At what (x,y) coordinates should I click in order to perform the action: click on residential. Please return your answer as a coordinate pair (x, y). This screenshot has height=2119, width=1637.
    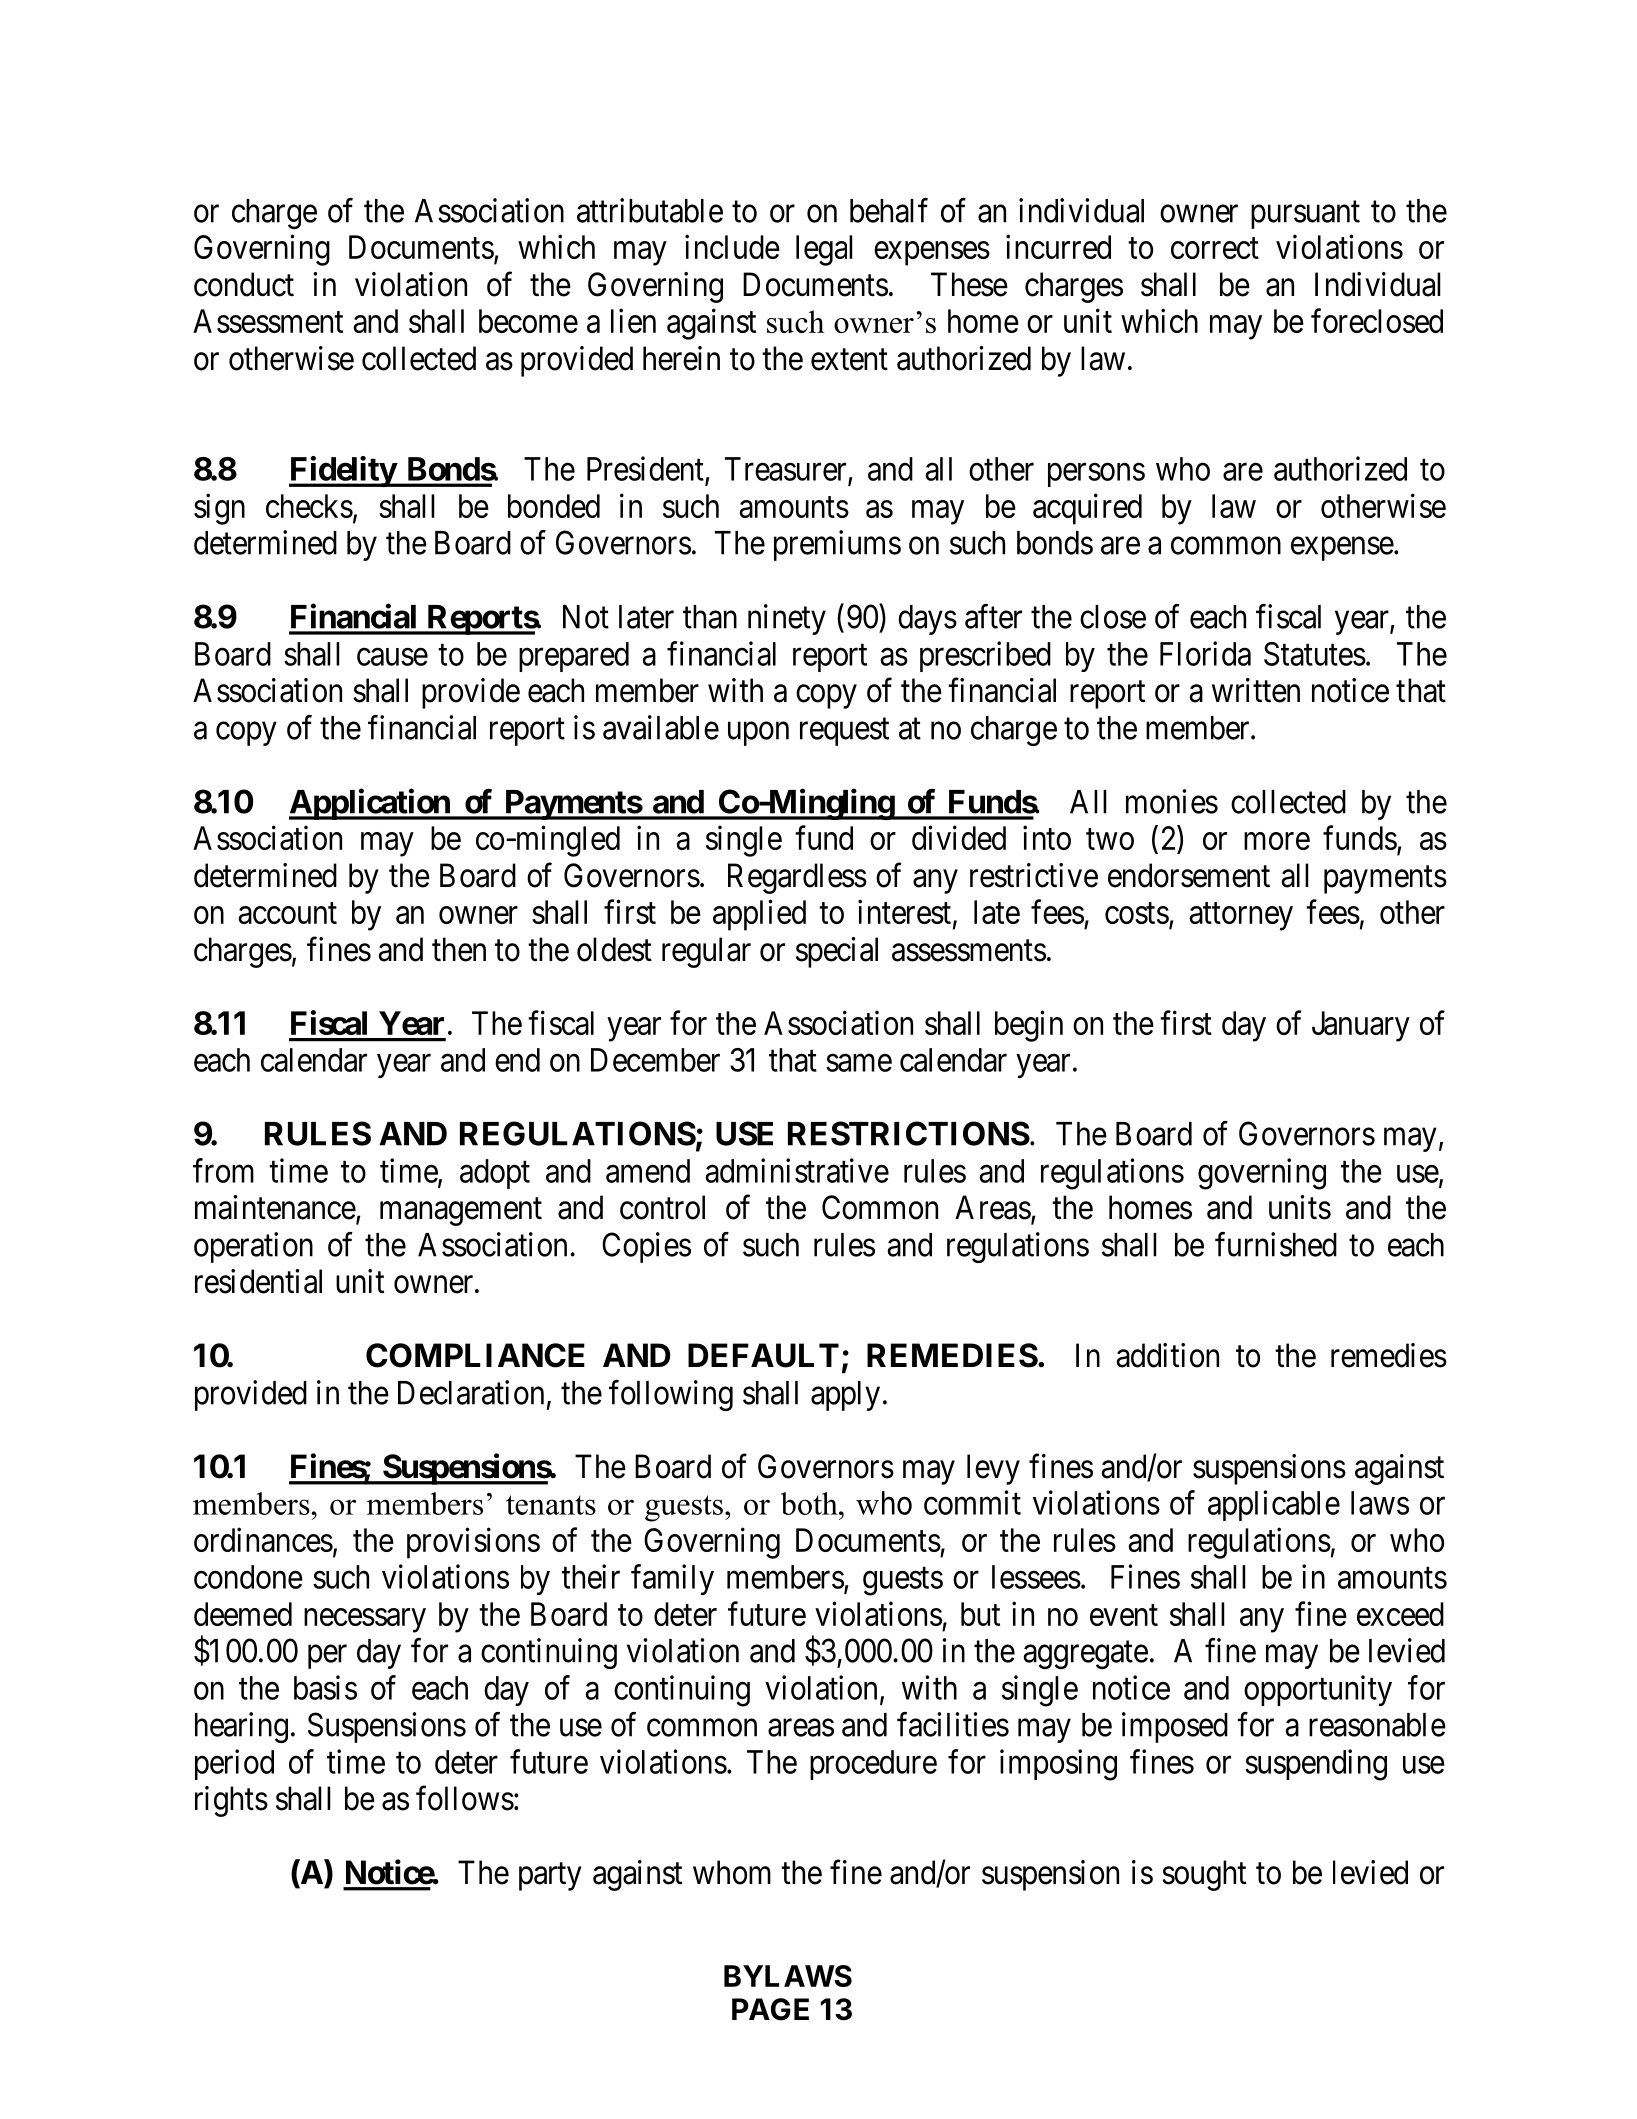
    Looking at the image, I should click on (258, 1281).
